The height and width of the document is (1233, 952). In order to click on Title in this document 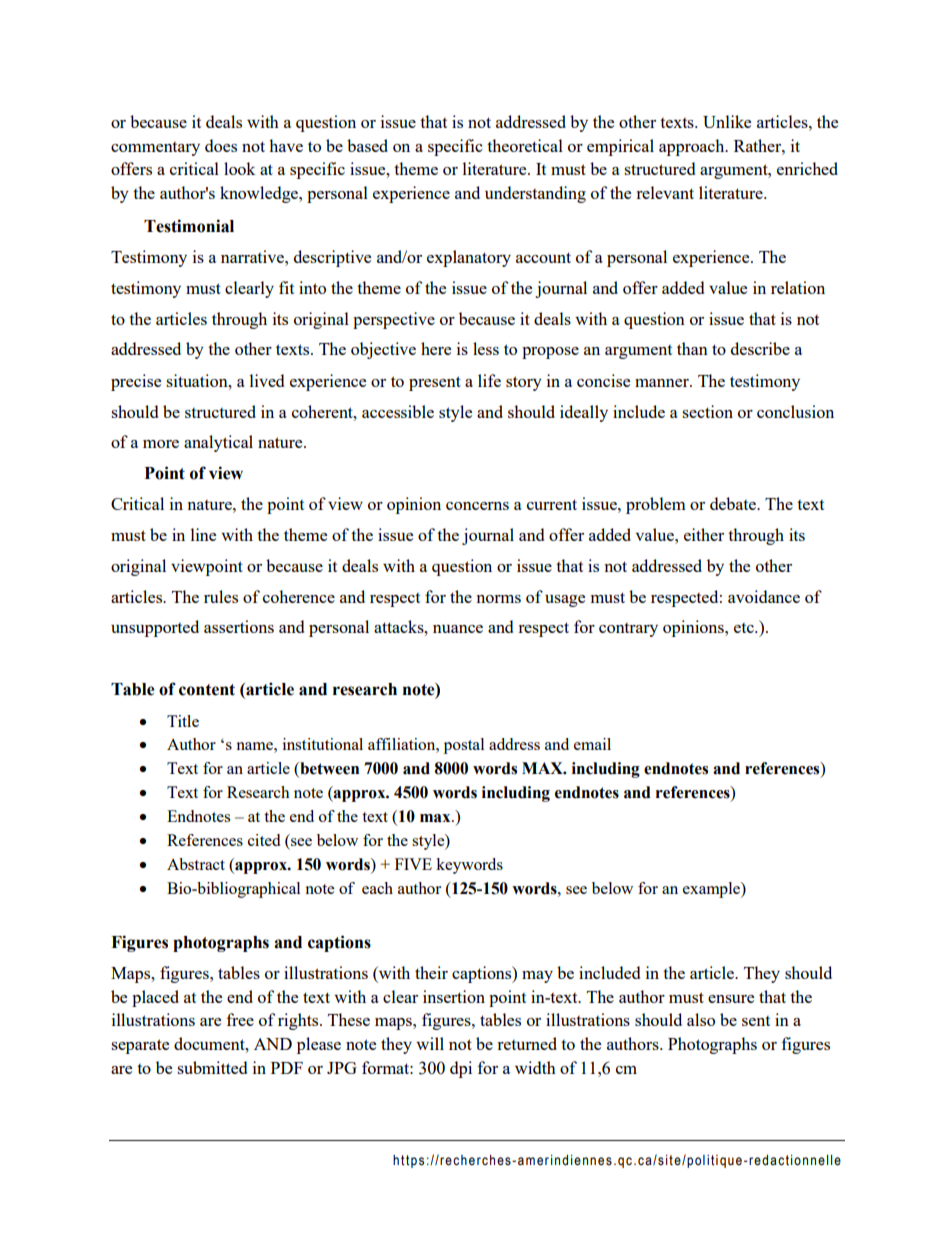, I will do `click(183, 721)`.
